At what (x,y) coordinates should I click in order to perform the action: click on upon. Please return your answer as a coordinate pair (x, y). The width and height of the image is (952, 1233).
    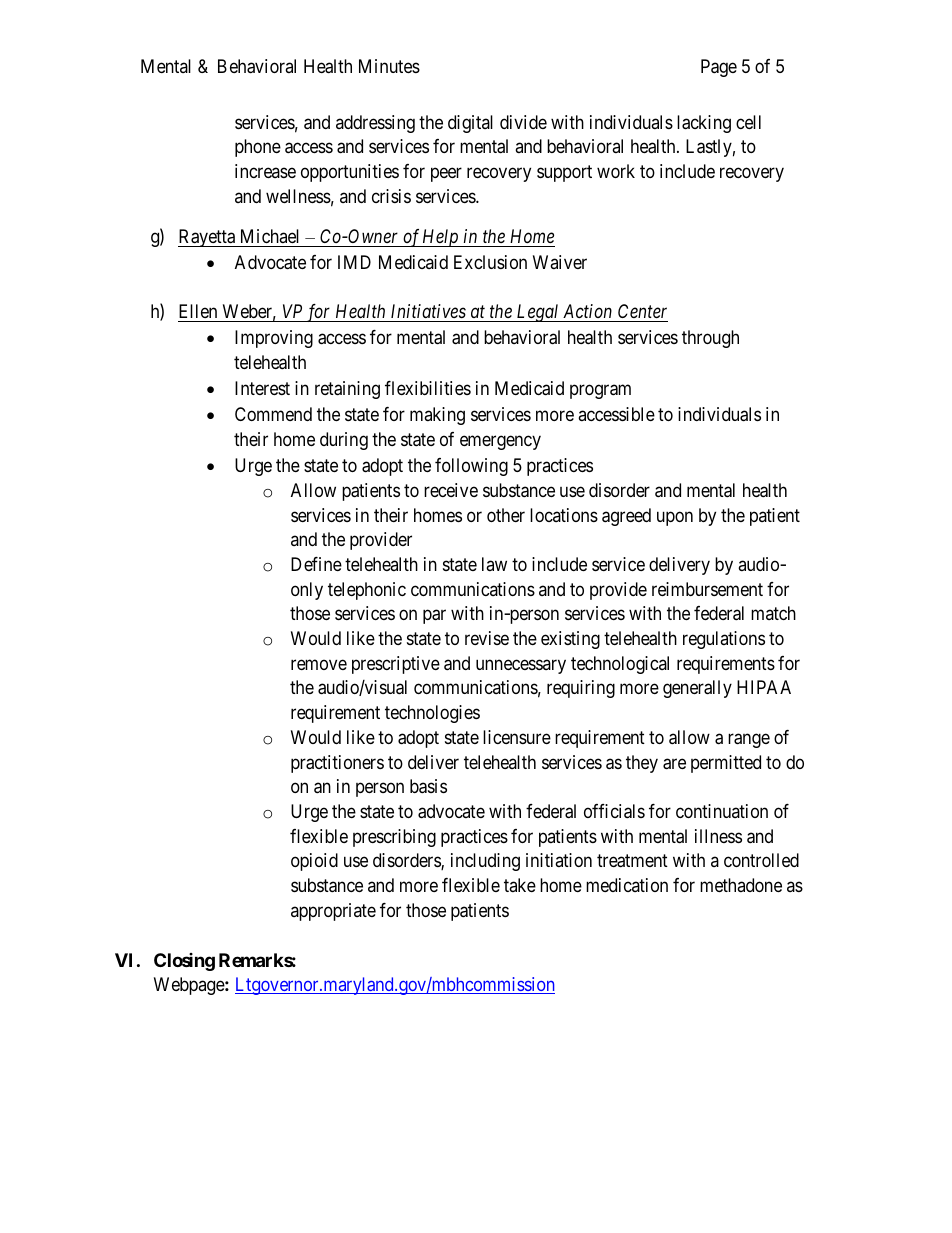
    Looking at the image, I should click on (675, 518).
